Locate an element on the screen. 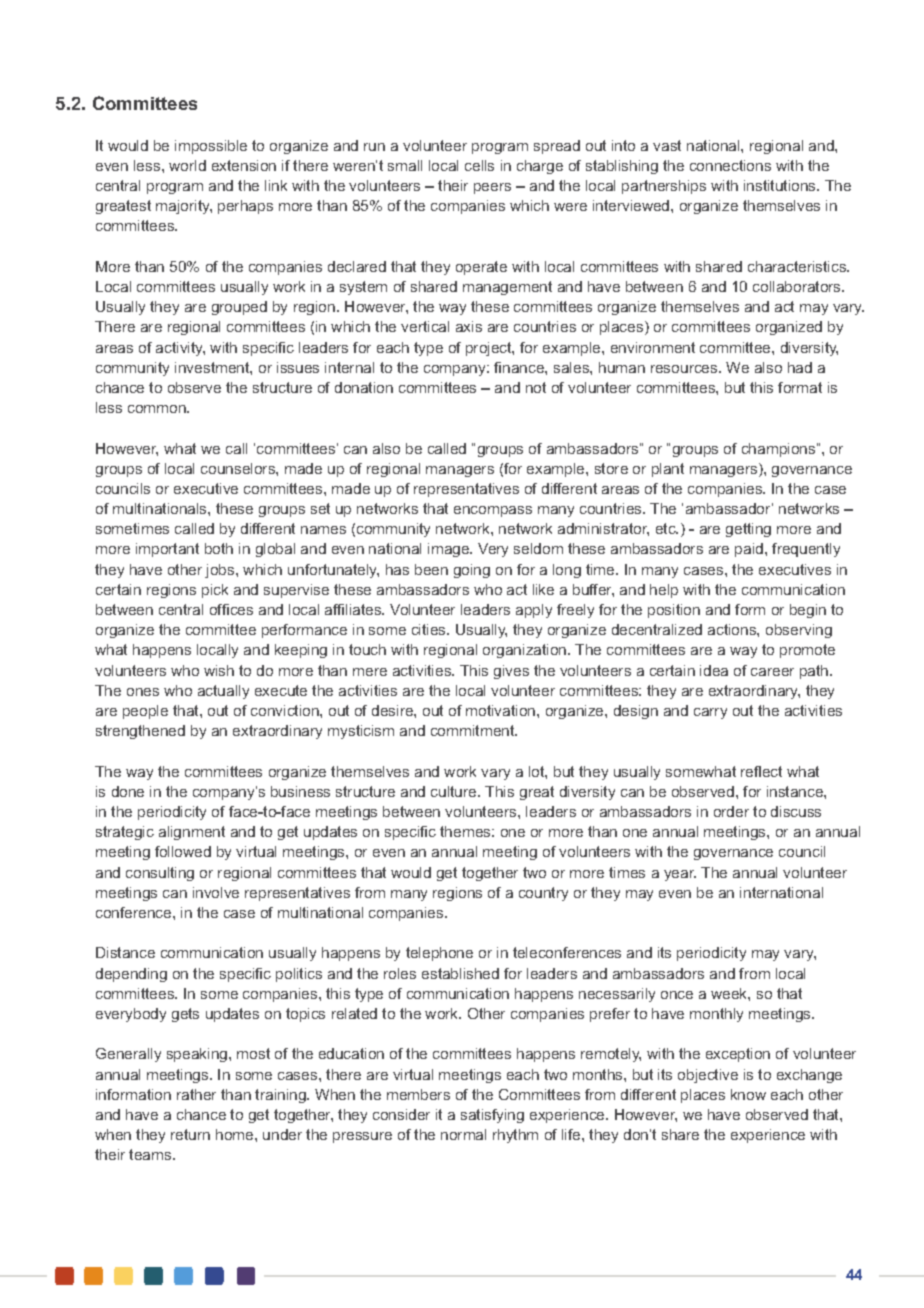  cells is located at coordinates (479, 165).
